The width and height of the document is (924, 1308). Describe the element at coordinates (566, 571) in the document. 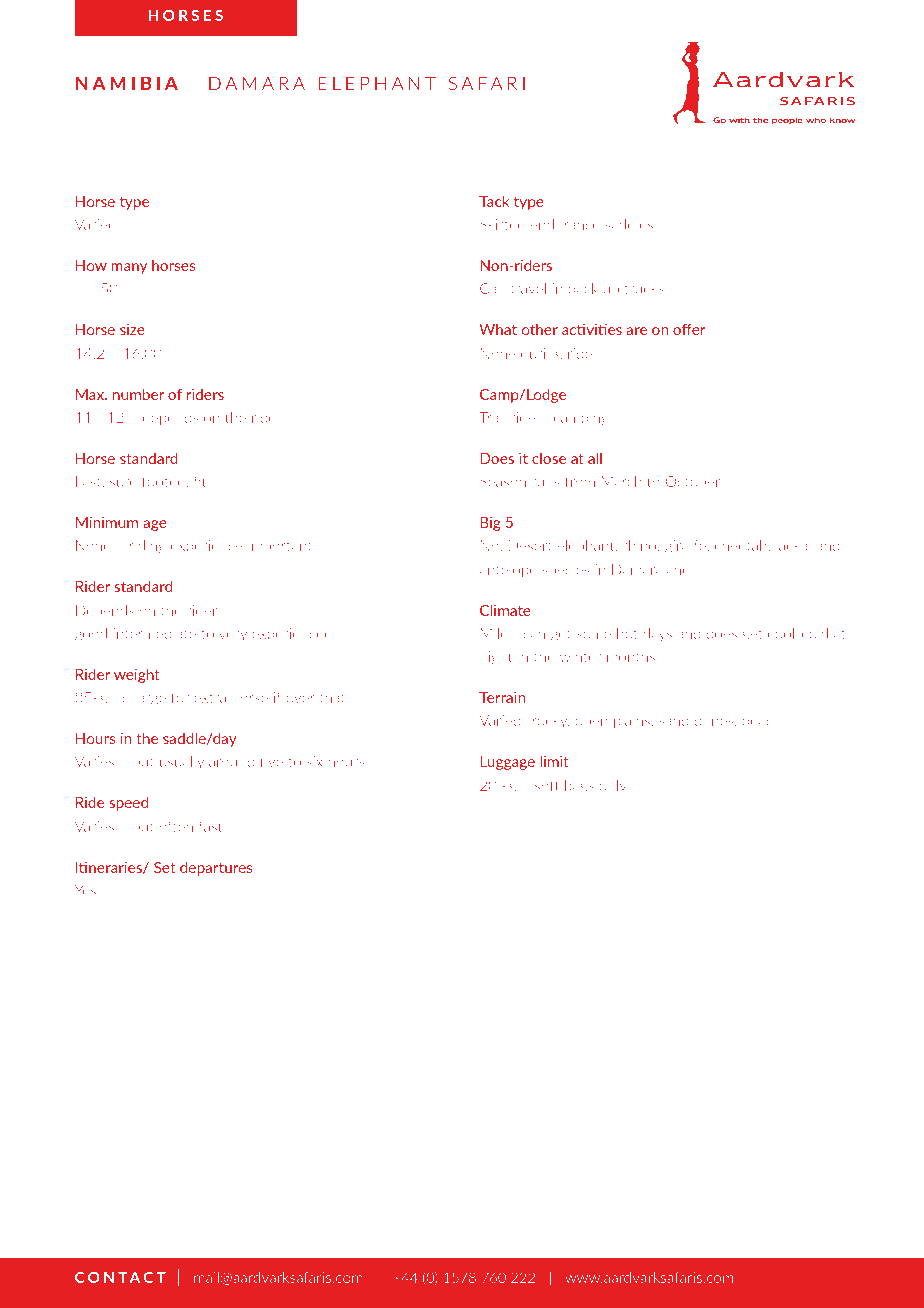

I see `species` at that location.
